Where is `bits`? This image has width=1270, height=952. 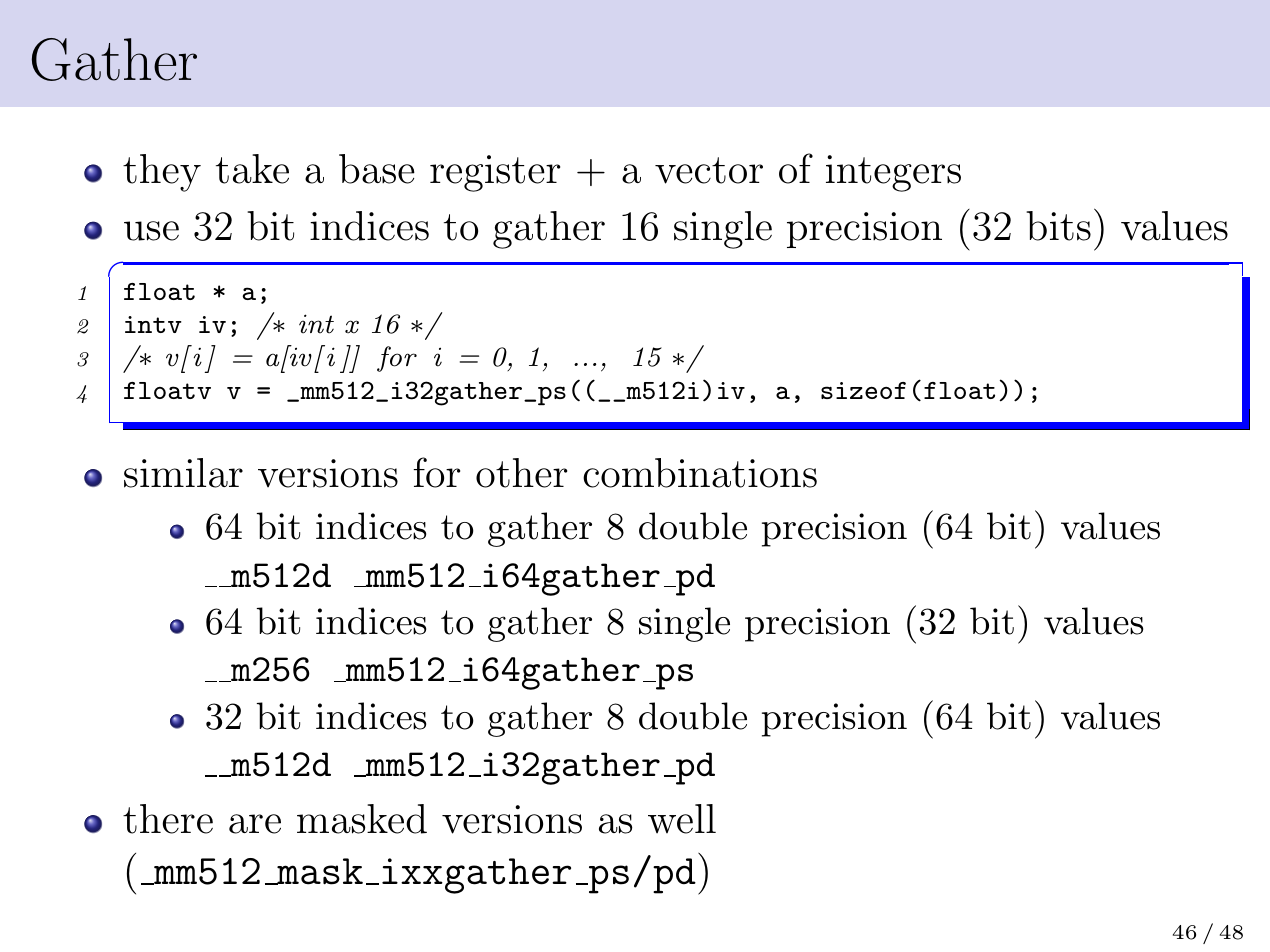 bits is located at coordinates (1058, 226).
